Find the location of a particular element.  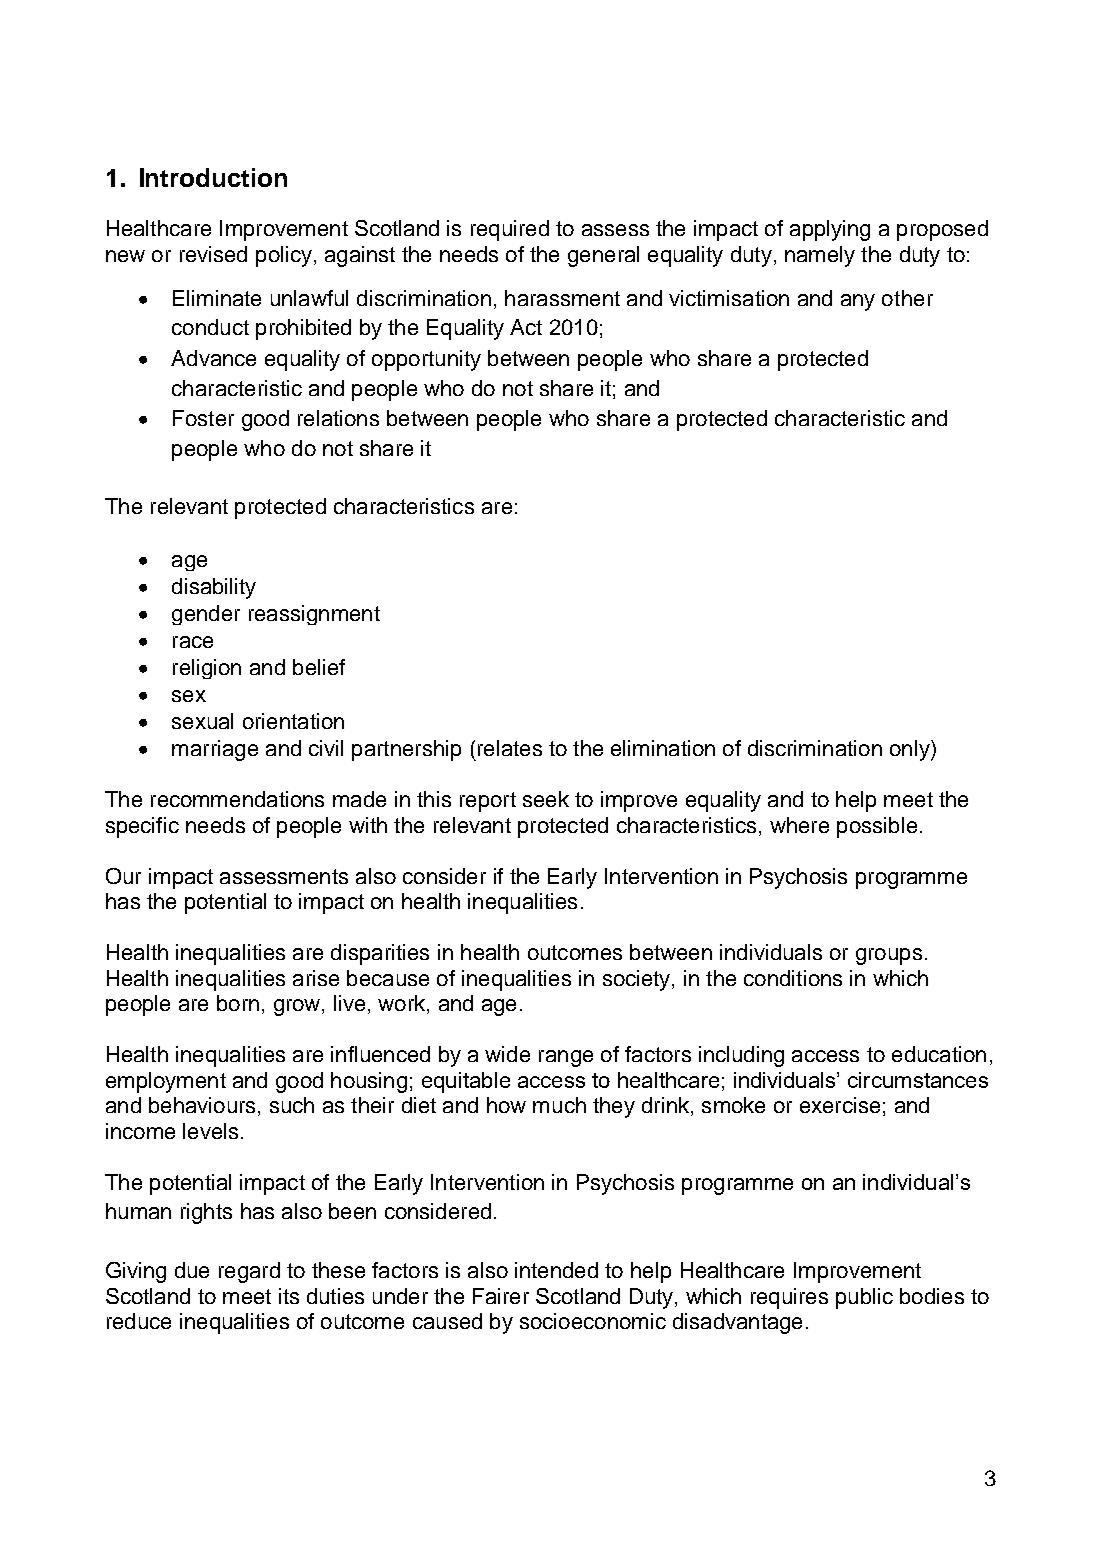

Fairer is located at coordinates (501, 1296).
